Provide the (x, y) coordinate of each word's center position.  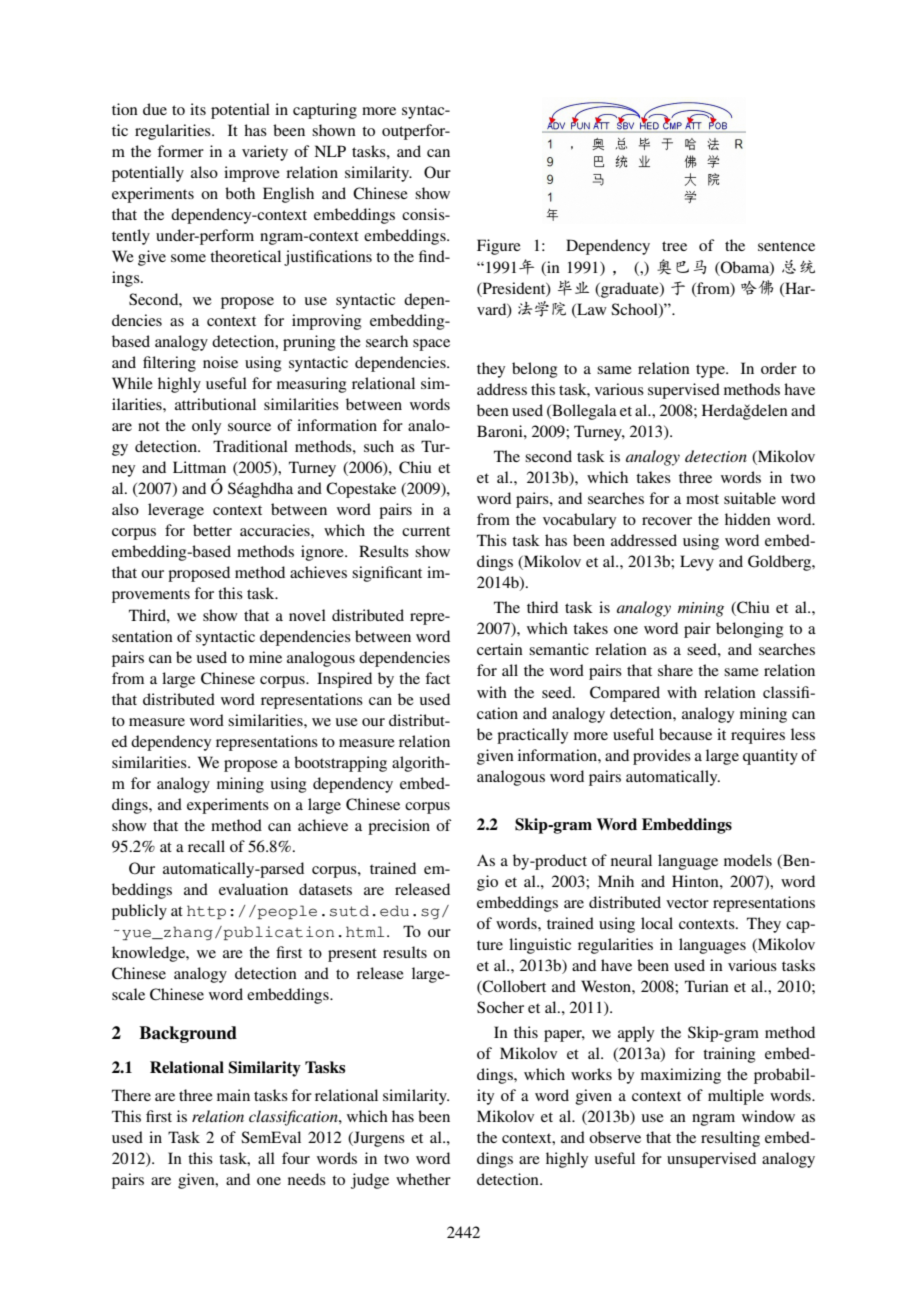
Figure (499, 247)
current (426, 531)
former (180, 151)
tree (674, 246)
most (702, 499)
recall (206, 846)
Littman (199, 467)
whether (423, 1179)
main (233, 1095)
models (748, 860)
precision (399, 827)
